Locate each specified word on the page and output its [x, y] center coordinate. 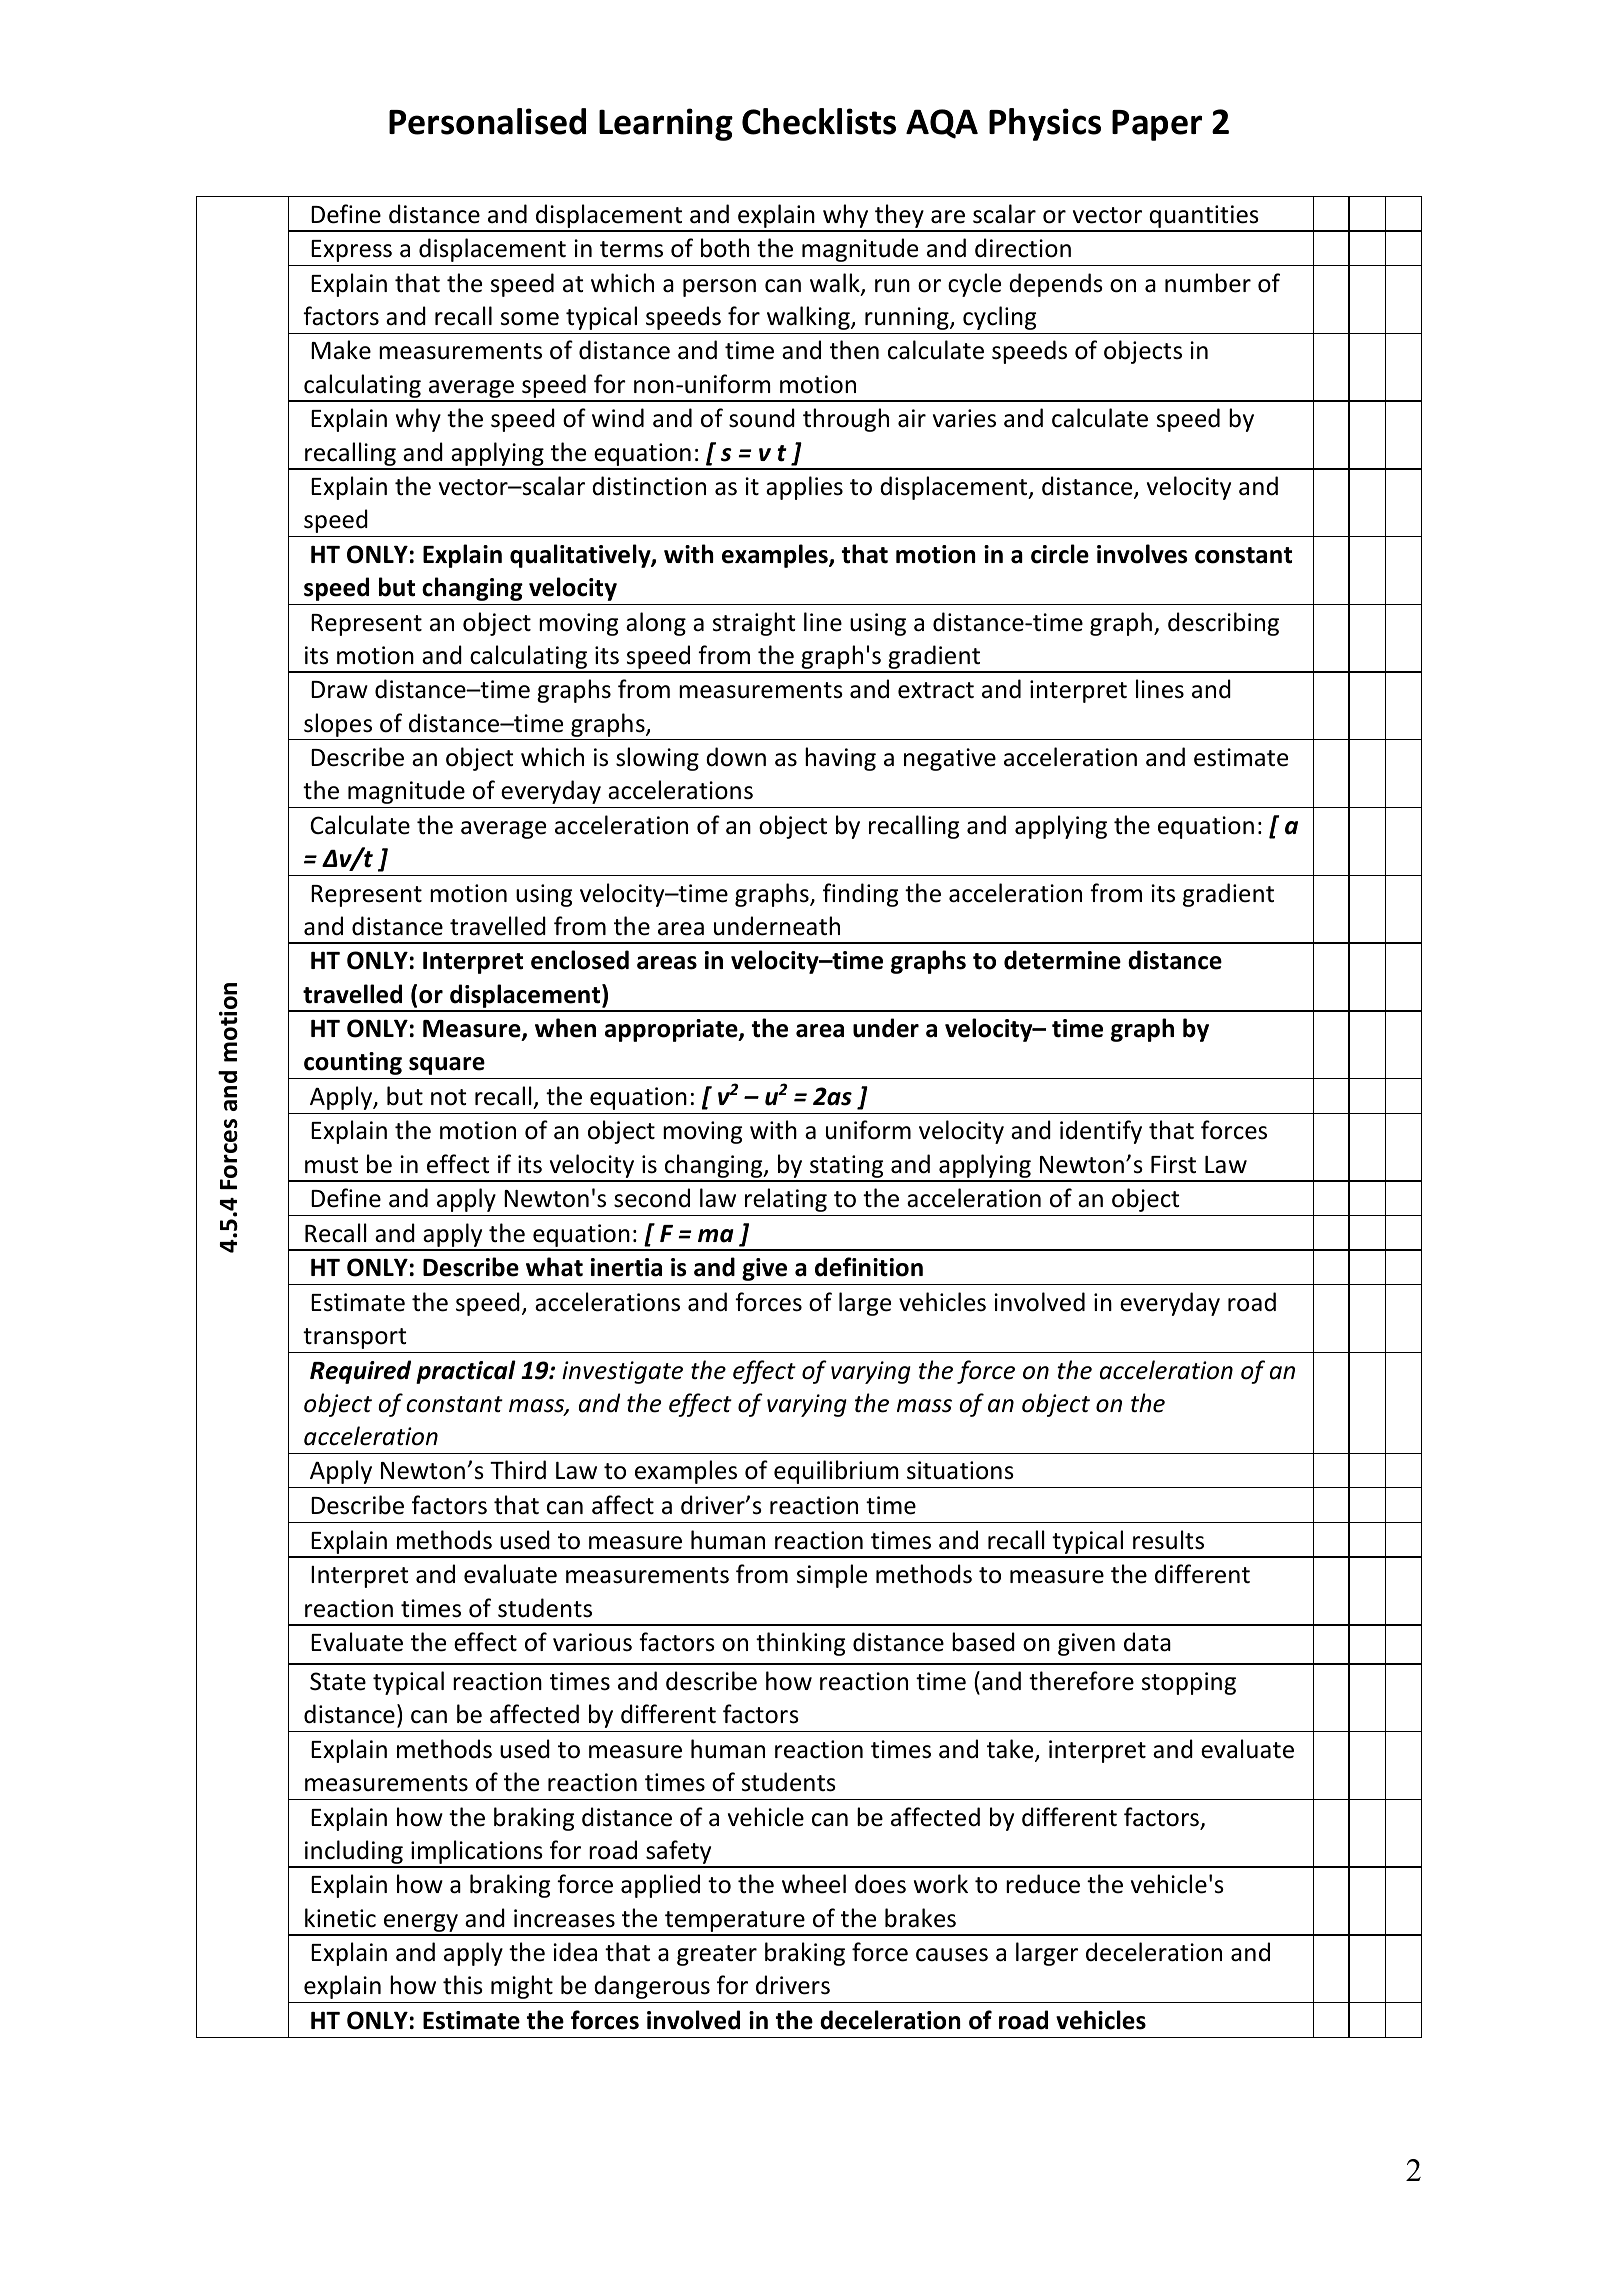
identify [1101, 1132]
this [463, 1985]
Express [351, 251]
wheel [814, 1884]
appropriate [672, 1030]
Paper [1157, 125]
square [447, 1066]
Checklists [819, 121]
